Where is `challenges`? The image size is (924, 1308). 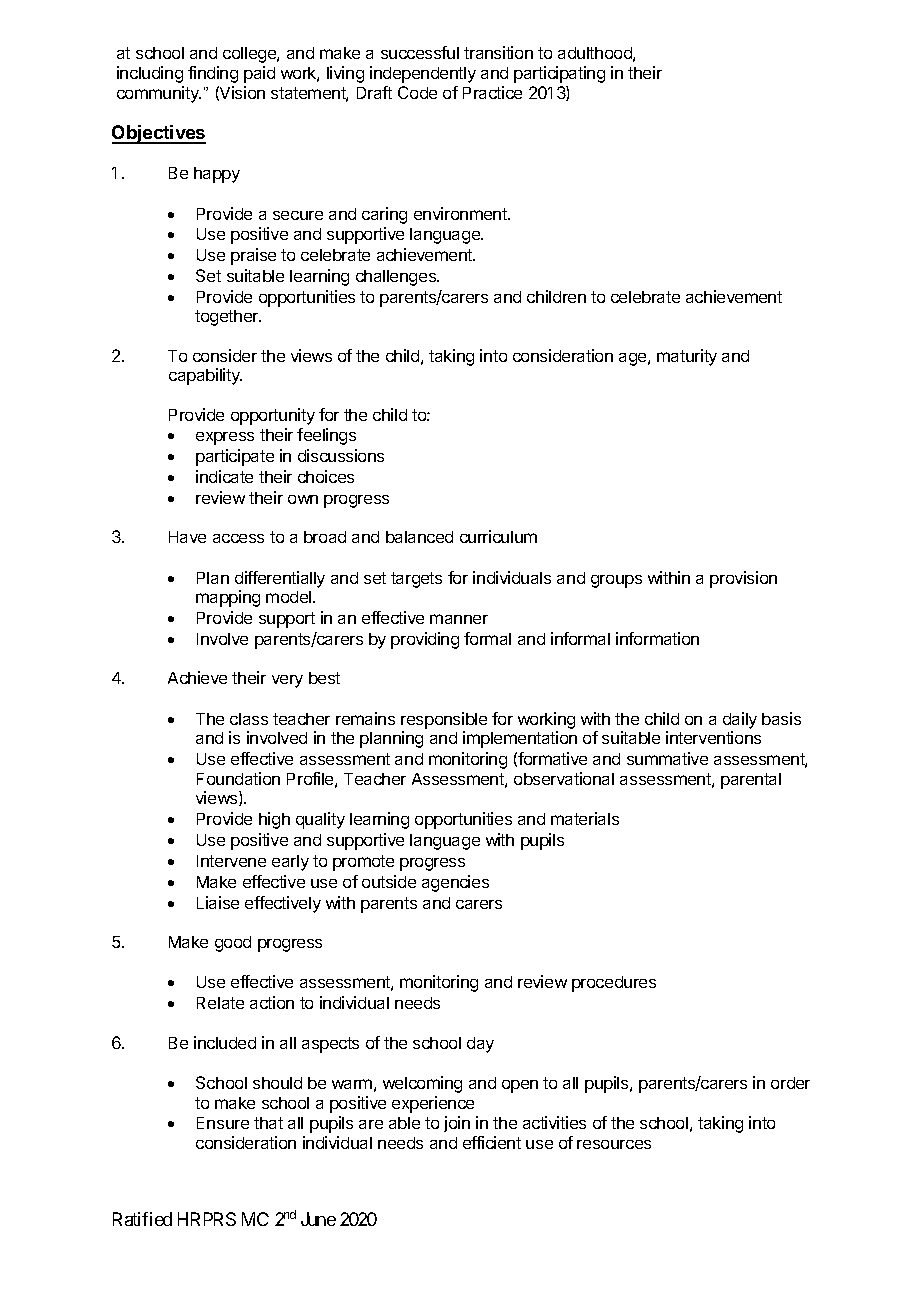
challenges is located at coordinates (397, 278).
